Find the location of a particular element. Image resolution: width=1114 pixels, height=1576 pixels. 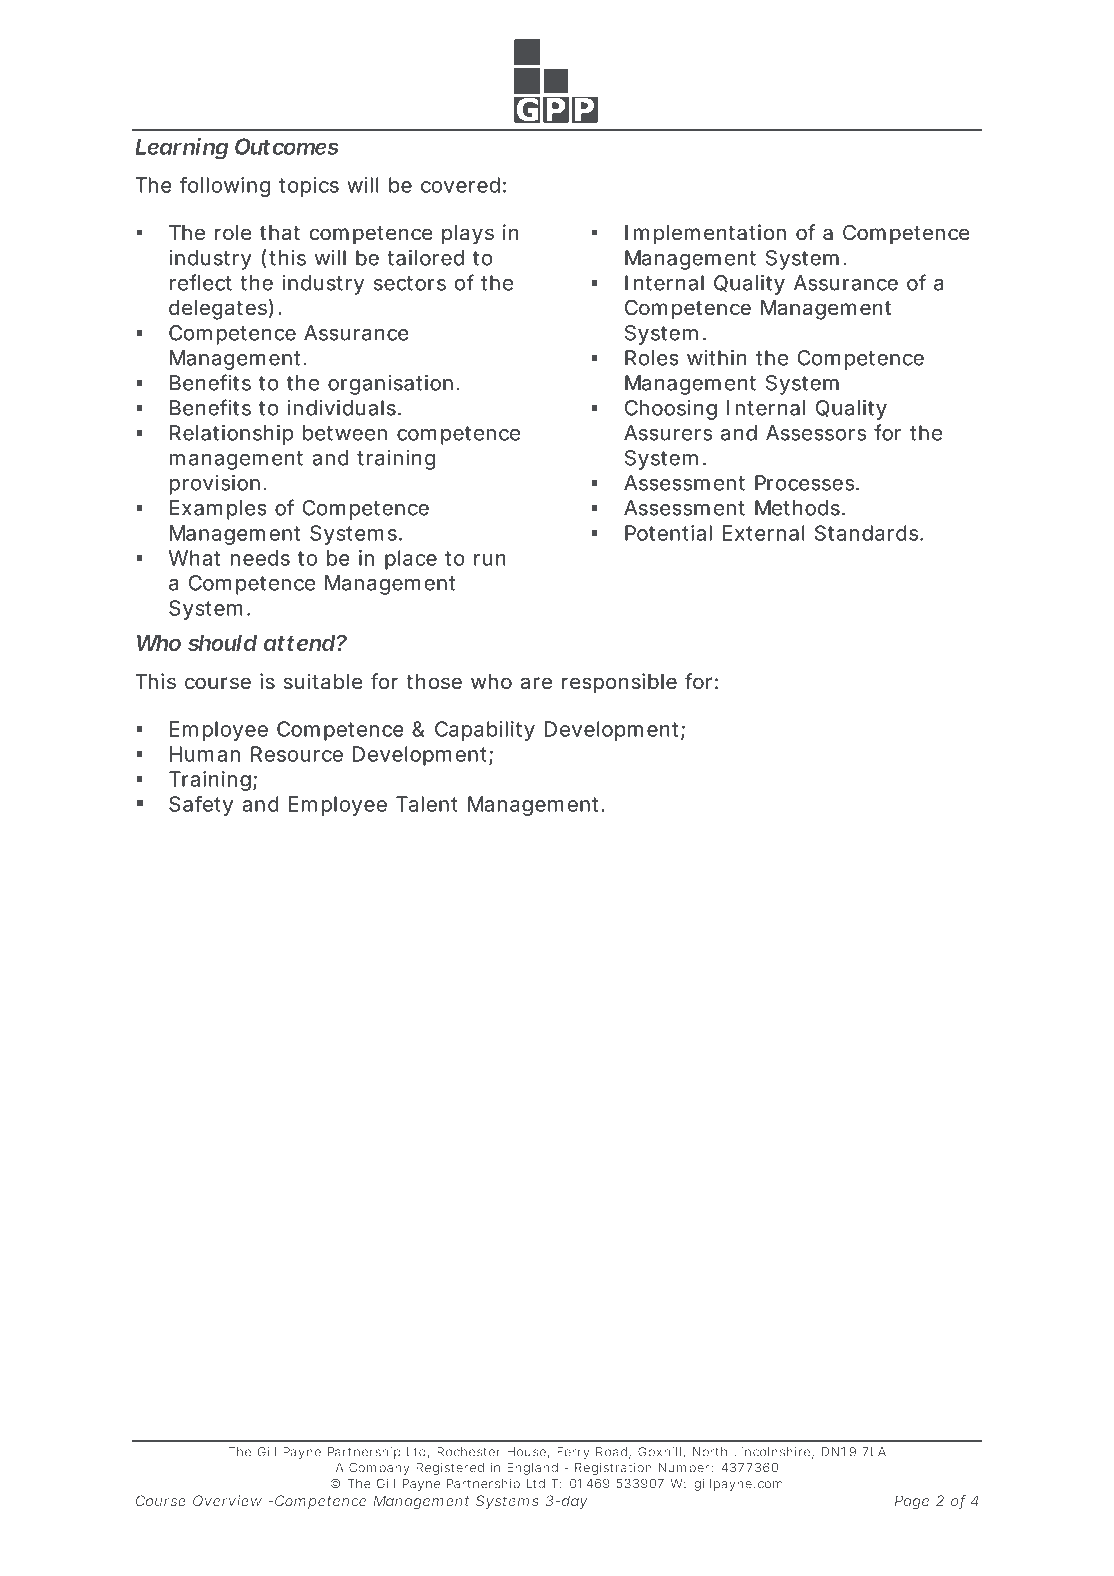

plays is located at coordinates (468, 235).
